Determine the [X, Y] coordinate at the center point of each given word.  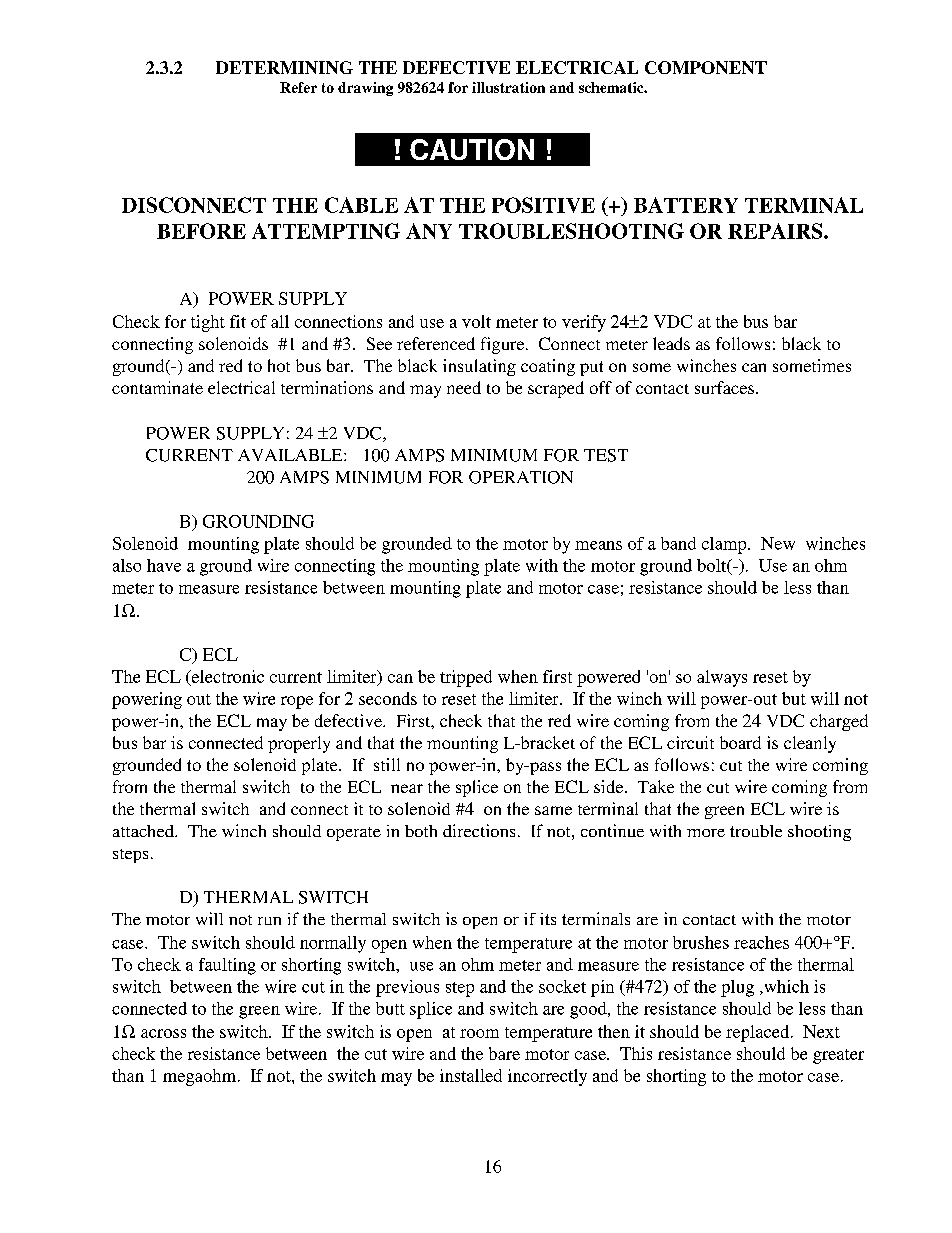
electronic [226, 677]
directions [479, 830]
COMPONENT [706, 67]
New [778, 543]
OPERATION [521, 477]
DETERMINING [284, 67]
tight [208, 323]
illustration [508, 87]
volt [476, 321]
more [706, 833]
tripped [466, 678]
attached [144, 831]
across [163, 1033]
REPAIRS [776, 231]
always [722, 678]
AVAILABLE [291, 455]
